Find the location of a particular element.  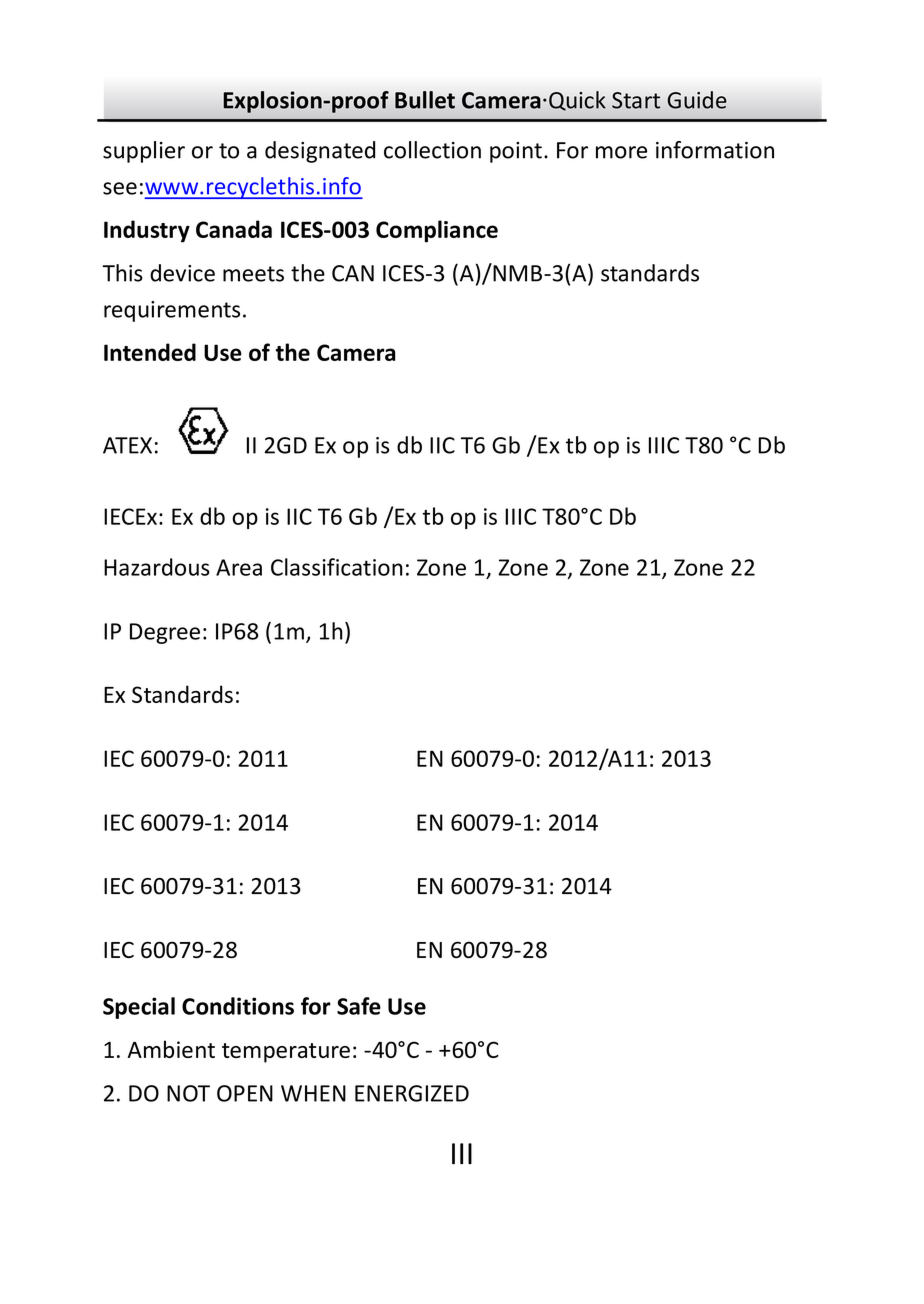

ATEX is located at coordinates (127, 445).
